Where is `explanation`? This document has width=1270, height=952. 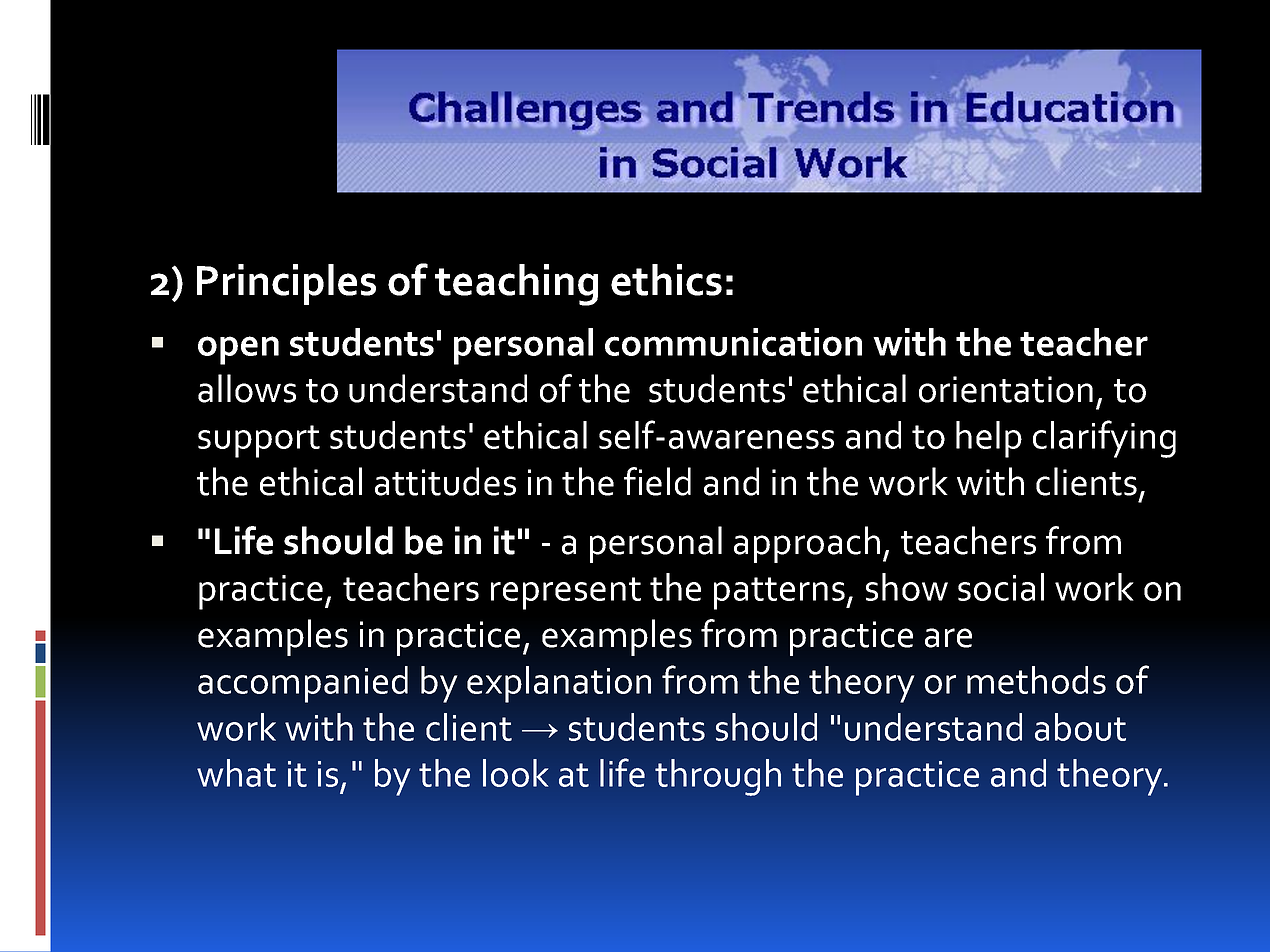
explanation is located at coordinates (559, 684).
